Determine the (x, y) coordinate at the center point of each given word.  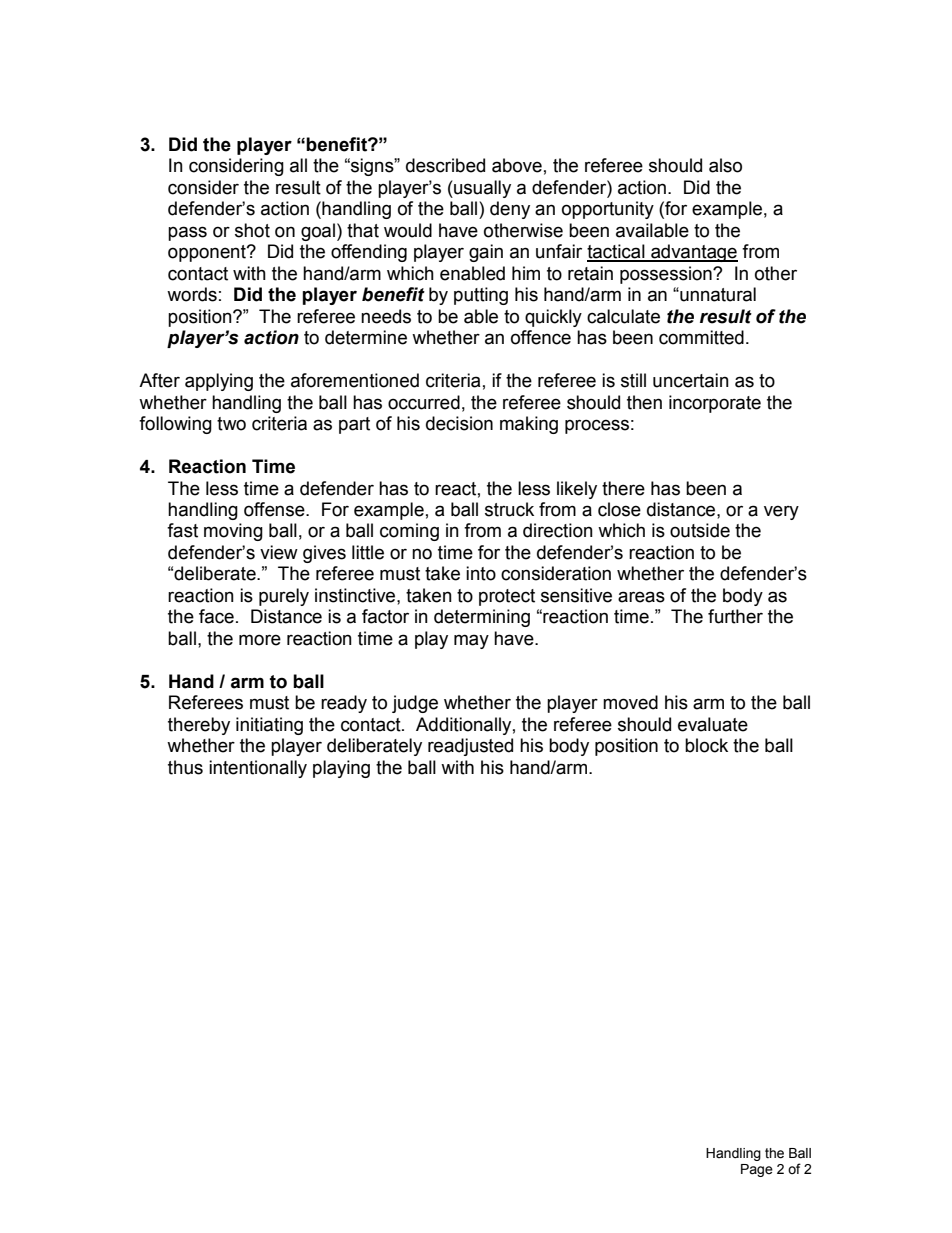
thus (185, 767)
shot (252, 230)
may (471, 641)
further (735, 616)
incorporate (715, 404)
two (231, 424)
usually (481, 189)
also (725, 165)
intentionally (258, 769)
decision (459, 423)
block (706, 745)
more (260, 640)
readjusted (470, 747)
